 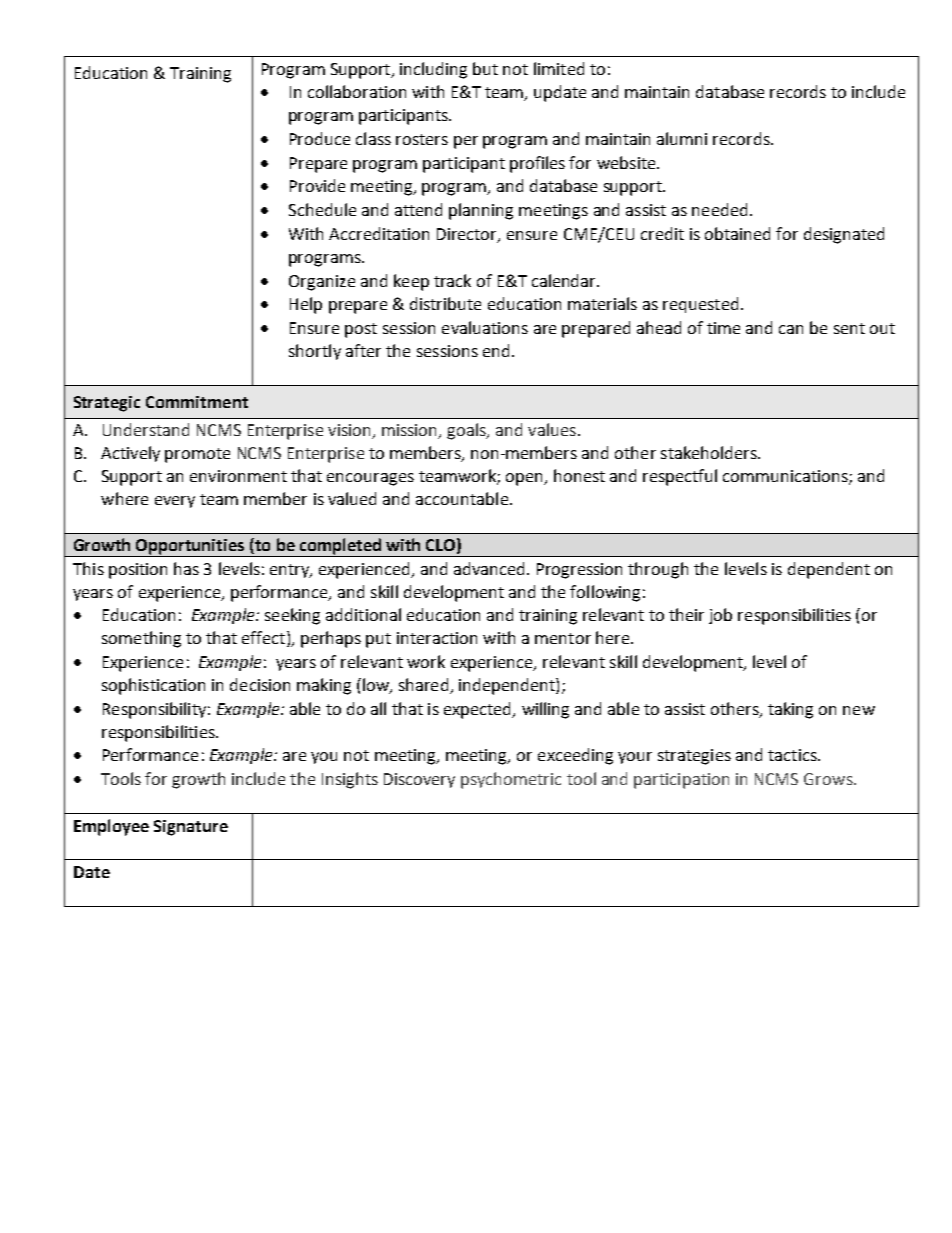 What do you see at coordinates (322, 209) in the image?
I see `Schedule` at bounding box center [322, 209].
